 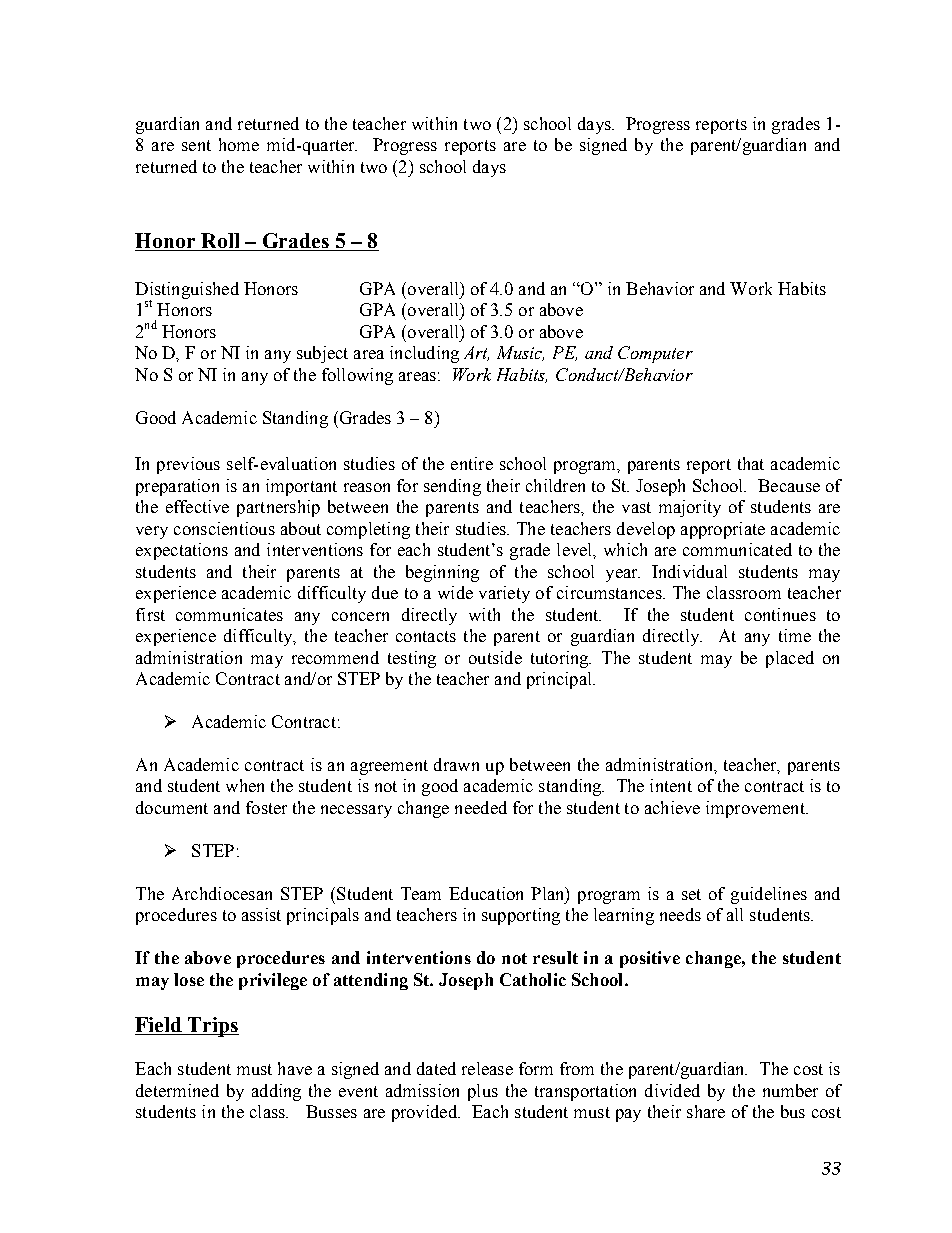 What do you see at coordinates (239, 144) in the screenshot?
I see `home` at bounding box center [239, 144].
